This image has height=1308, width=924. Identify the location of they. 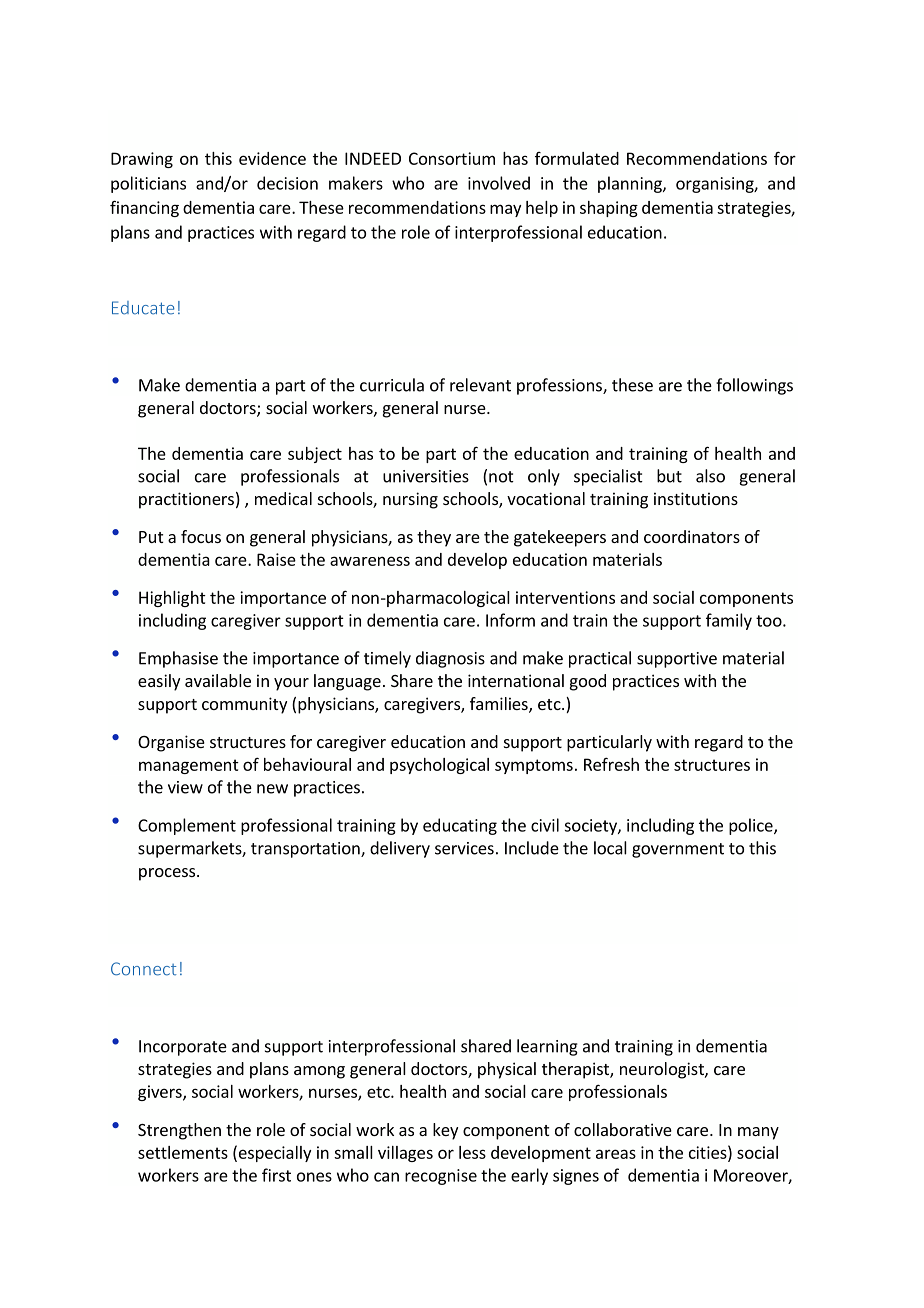
(434, 538).
